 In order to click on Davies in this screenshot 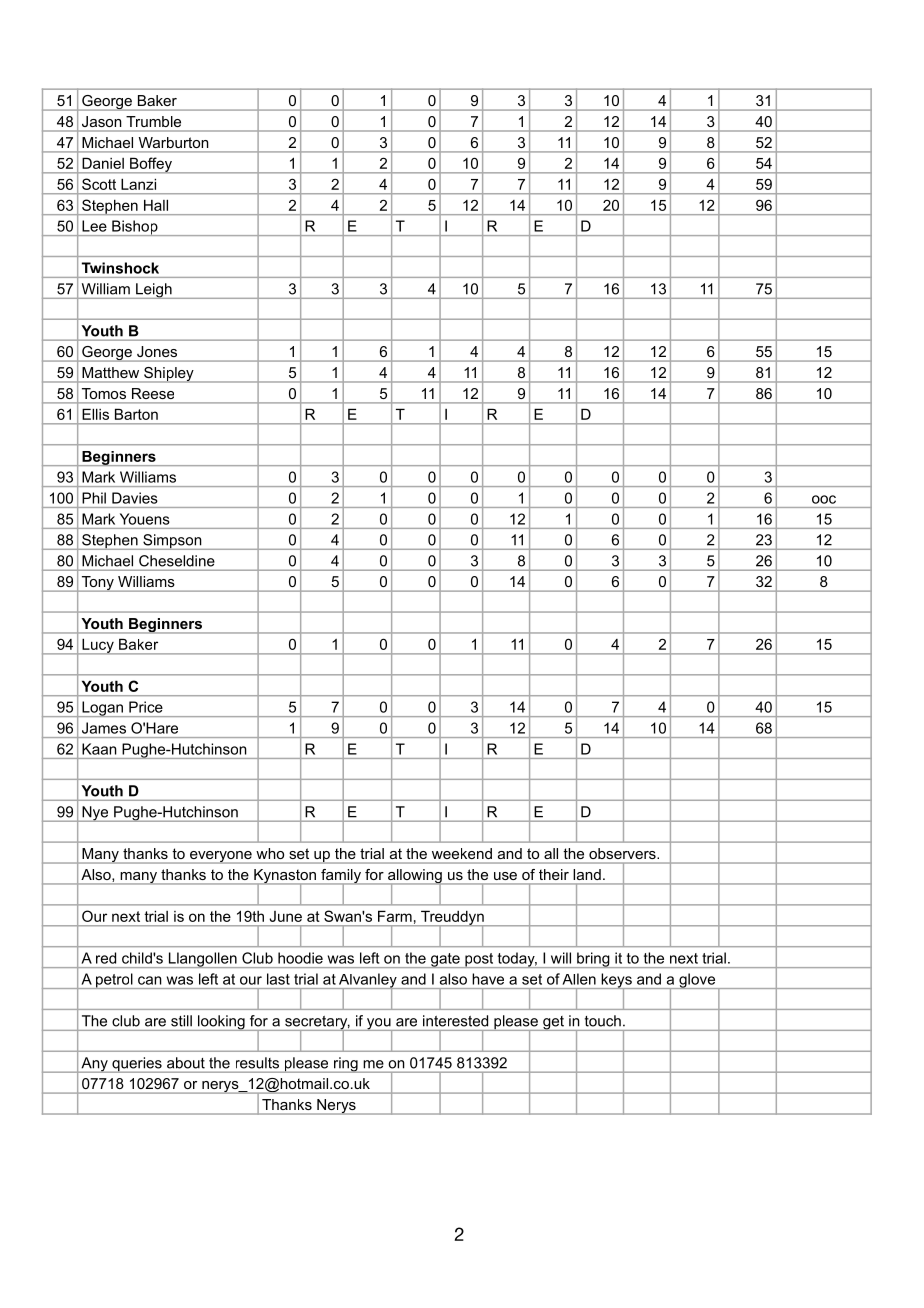, I will do `click(135, 498)`.
